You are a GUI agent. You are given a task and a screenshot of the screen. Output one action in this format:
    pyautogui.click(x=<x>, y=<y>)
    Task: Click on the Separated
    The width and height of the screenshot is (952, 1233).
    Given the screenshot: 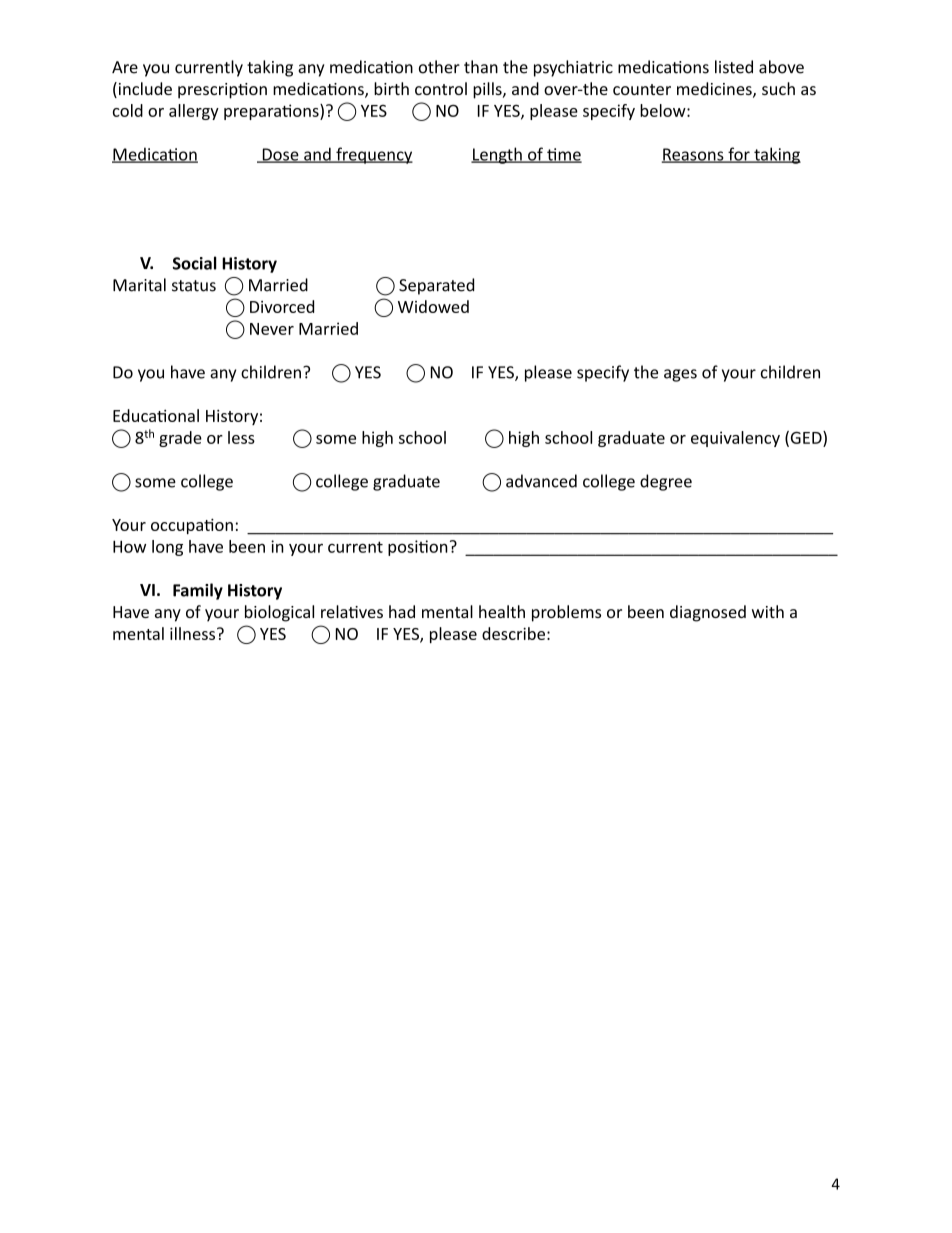 What is the action you would take?
    pyautogui.click(x=436, y=286)
